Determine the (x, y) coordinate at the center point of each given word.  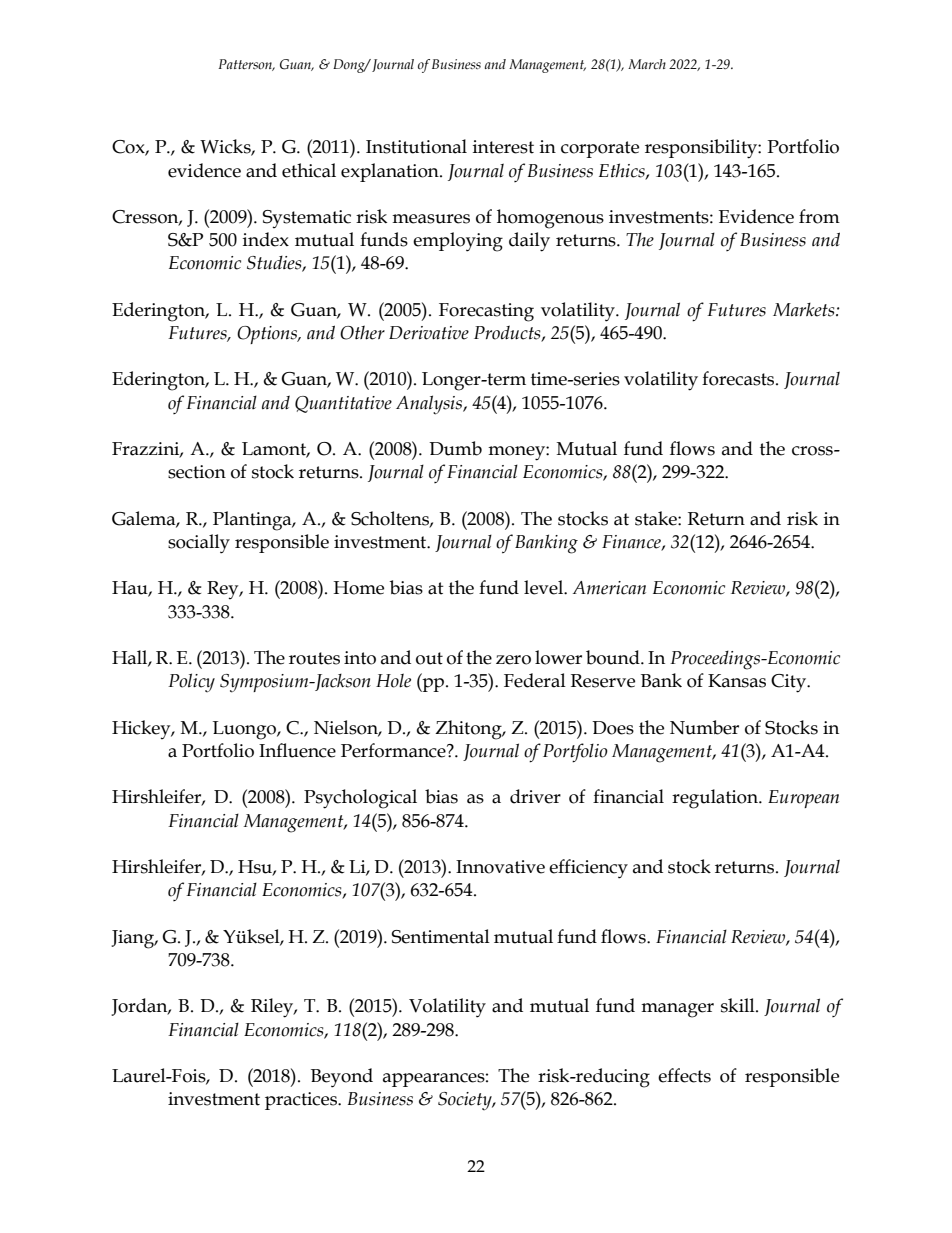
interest (503, 147)
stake (657, 518)
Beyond (342, 1078)
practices (302, 1101)
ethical (309, 170)
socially (199, 544)
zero (513, 660)
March (647, 64)
